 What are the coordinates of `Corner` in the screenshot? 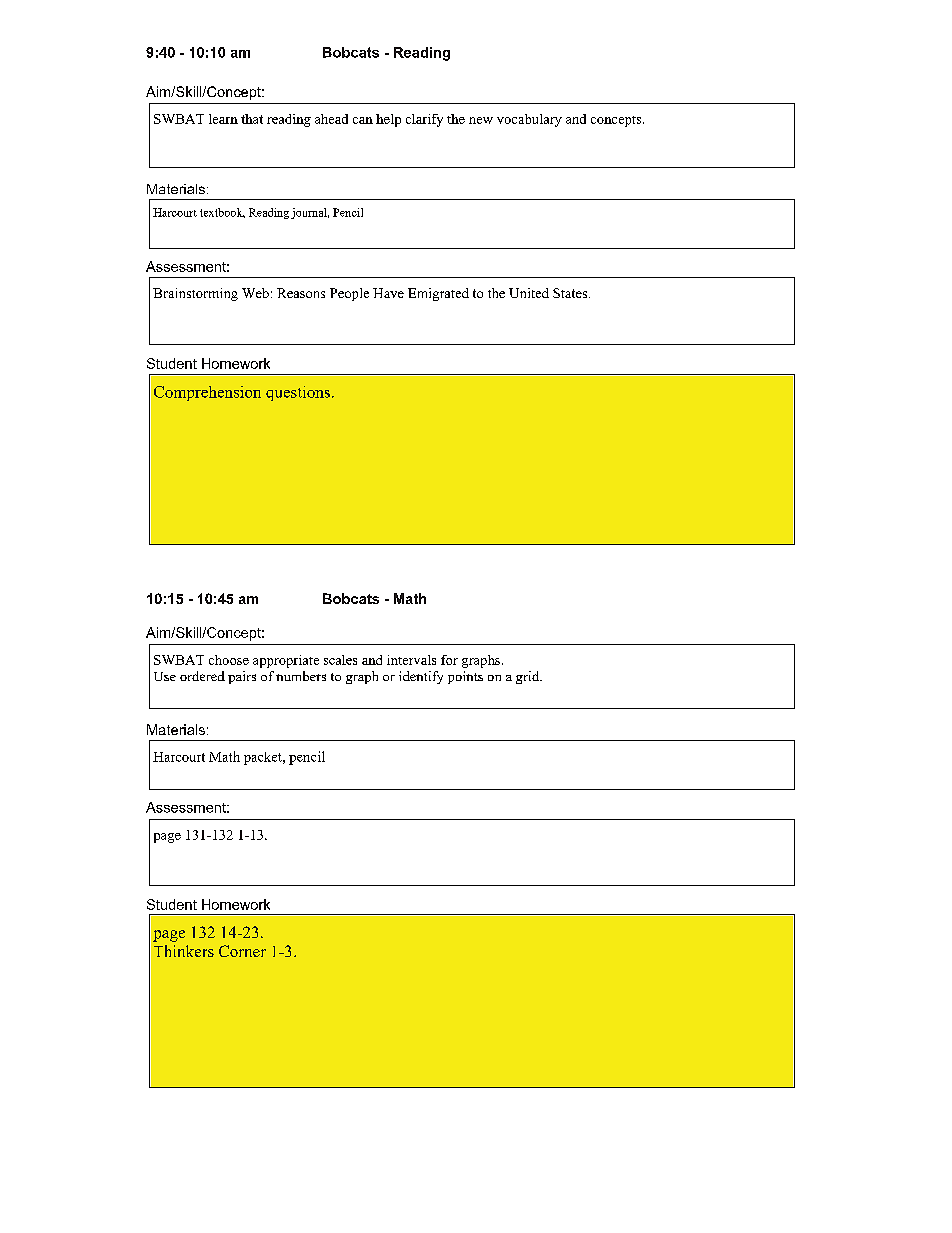 It's located at (242, 951).
